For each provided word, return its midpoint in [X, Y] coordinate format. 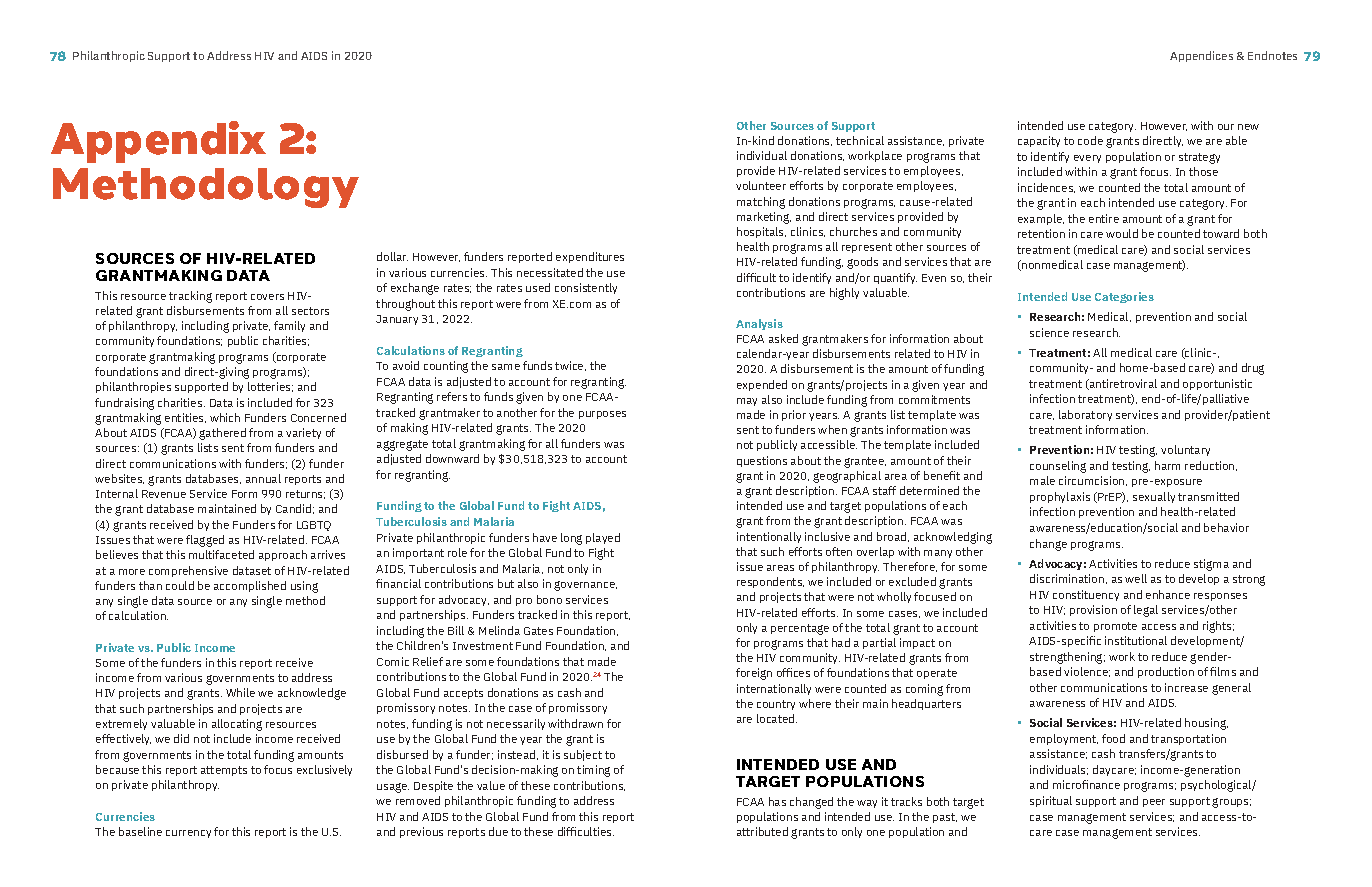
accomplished [250, 586]
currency [188, 834]
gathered [222, 434]
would [1122, 233]
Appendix [158, 142]
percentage [800, 629]
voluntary [1185, 450]
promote [1115, 627]
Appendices [1201, 56]
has [777, 801]
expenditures [590, 257]
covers [267, 297]
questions [762, 461]
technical [860, 140]
